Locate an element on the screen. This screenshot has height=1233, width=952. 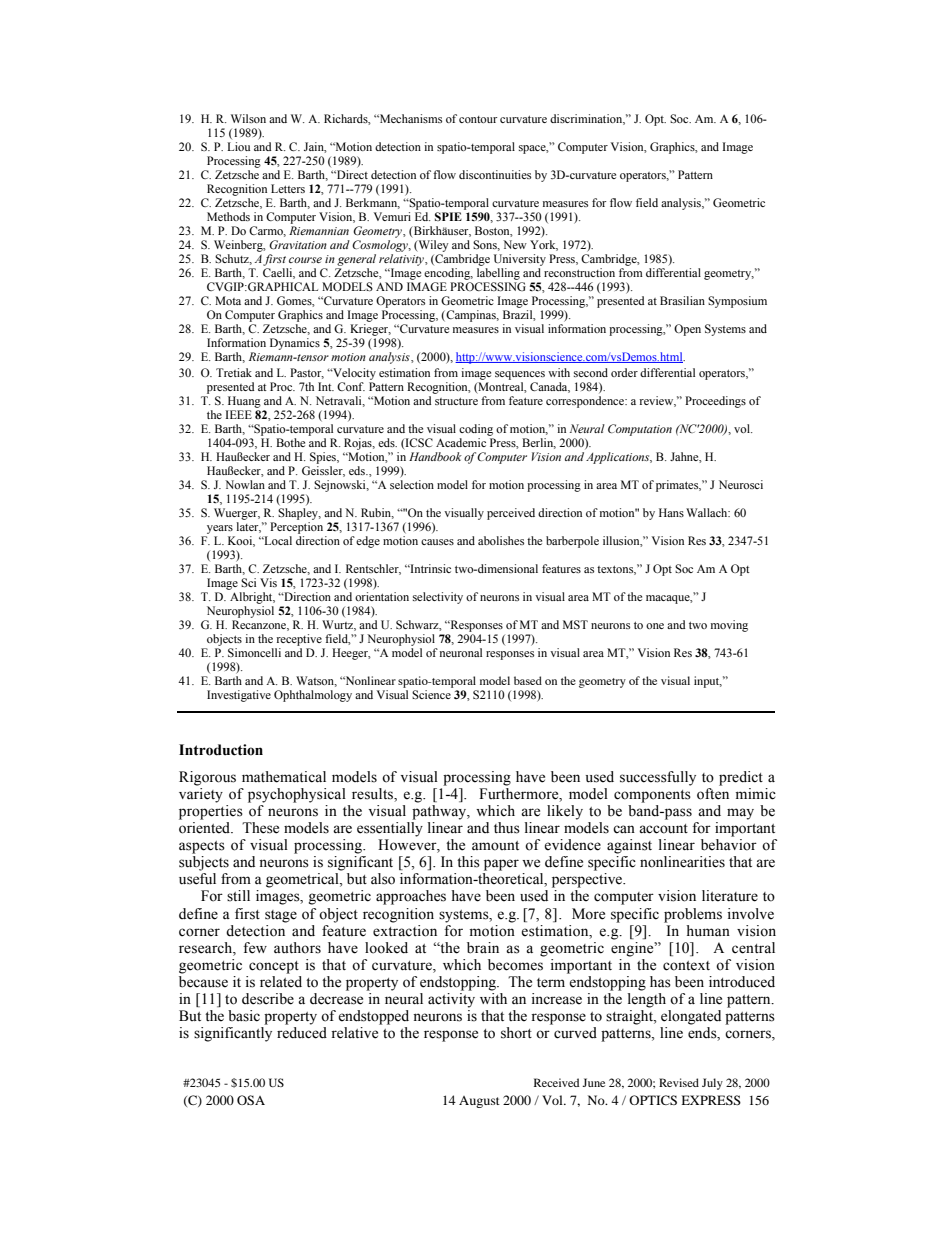
Liou is located at coordinates (238, 146).
